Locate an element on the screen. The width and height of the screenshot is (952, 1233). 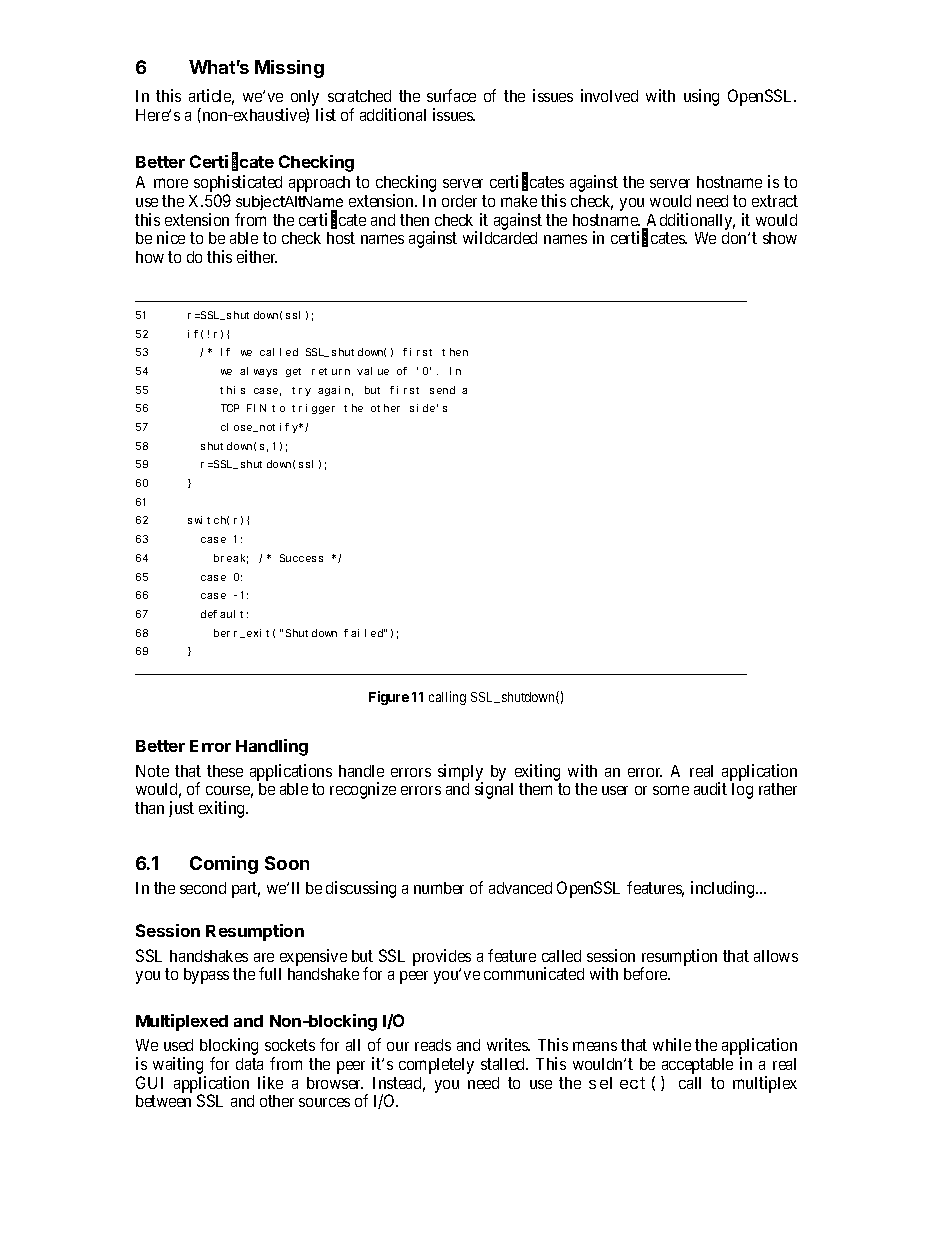
surface is located at coordinates (451, 95).
